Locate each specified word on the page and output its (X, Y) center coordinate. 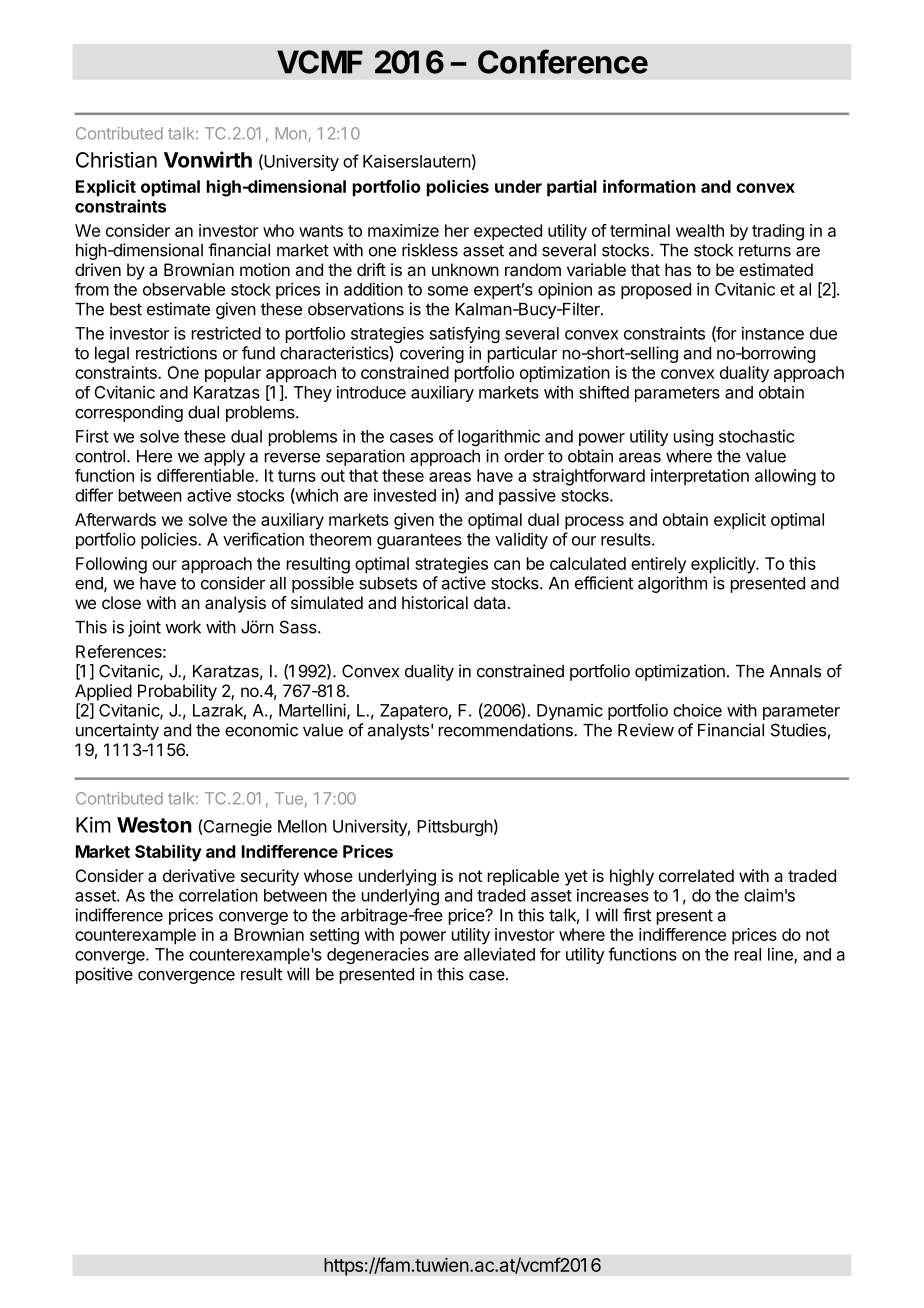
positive (104, 975)
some (448, 291)
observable (184, 289)
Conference (563, 61)
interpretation (700, 477)
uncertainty (117, 731)
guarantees (419, 541)
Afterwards (115, 519)
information (649, 186)
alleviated (499, 954)
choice (697, 710)
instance (773, 333)
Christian (116, 160)
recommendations (507, 730)
